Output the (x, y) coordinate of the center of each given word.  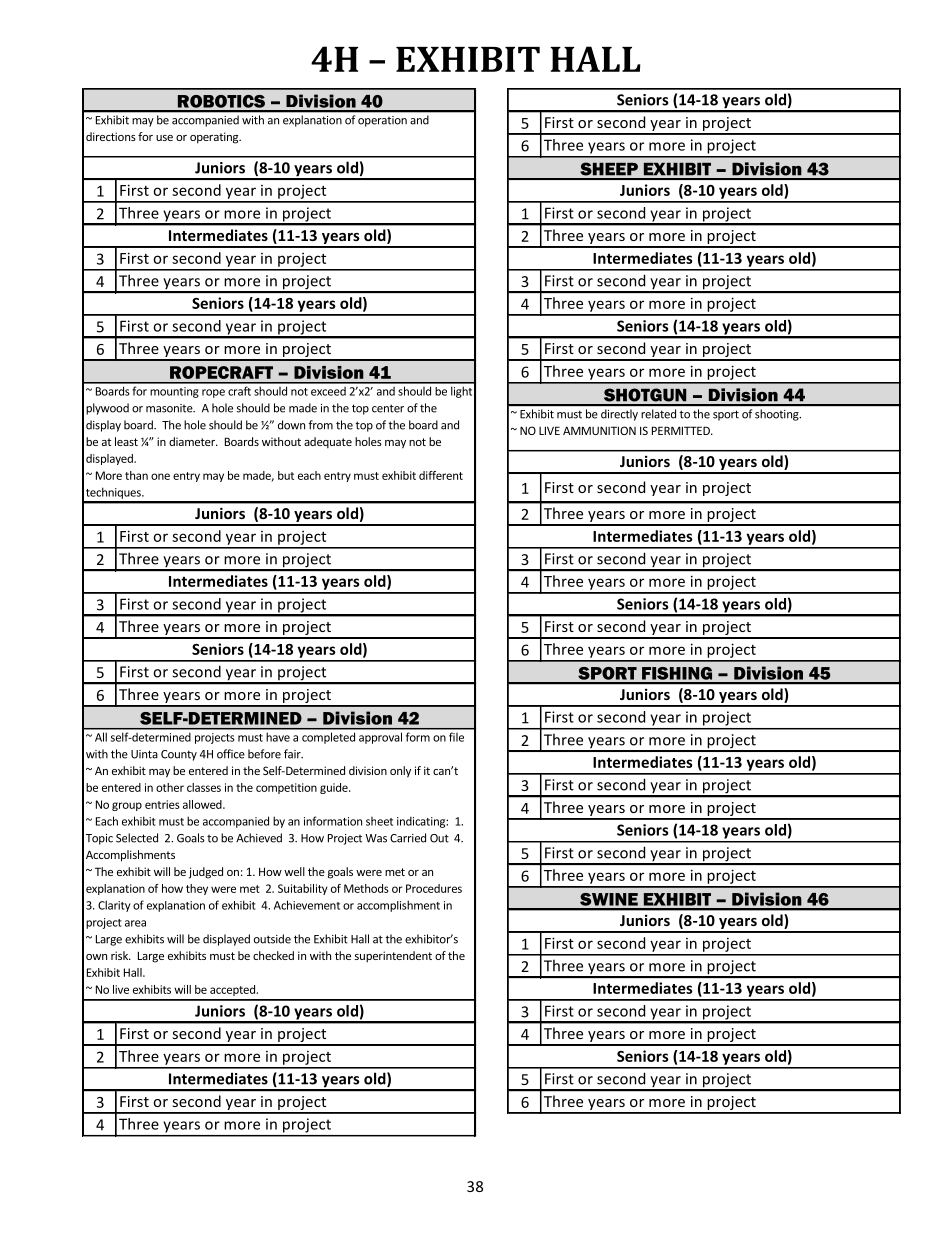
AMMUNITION (599, 430)
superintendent (393, 957)
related (658, 414)
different (441, 475)
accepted (232, 990)
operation (382, 121)
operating (215, 138)
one (160, 476)
